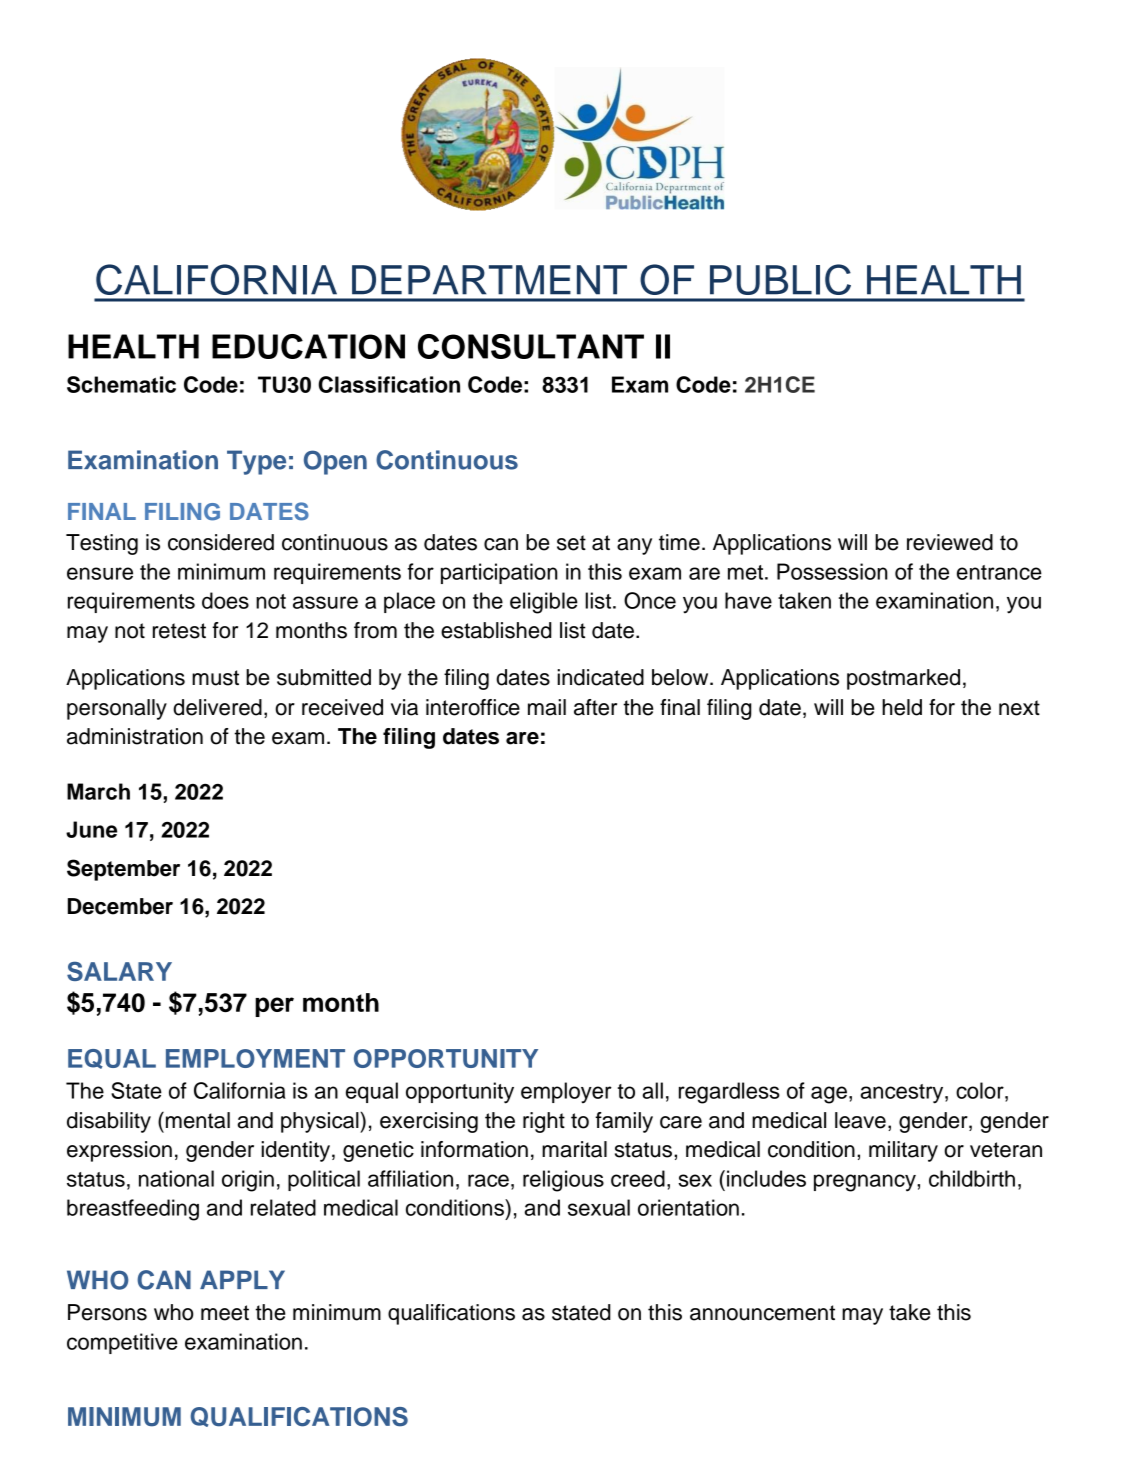 The width and height of the document is (1127, 1459). What do you see at coordinates (950, 542) in the document?
I see `reviewed` at bounding box center [950, 542].
